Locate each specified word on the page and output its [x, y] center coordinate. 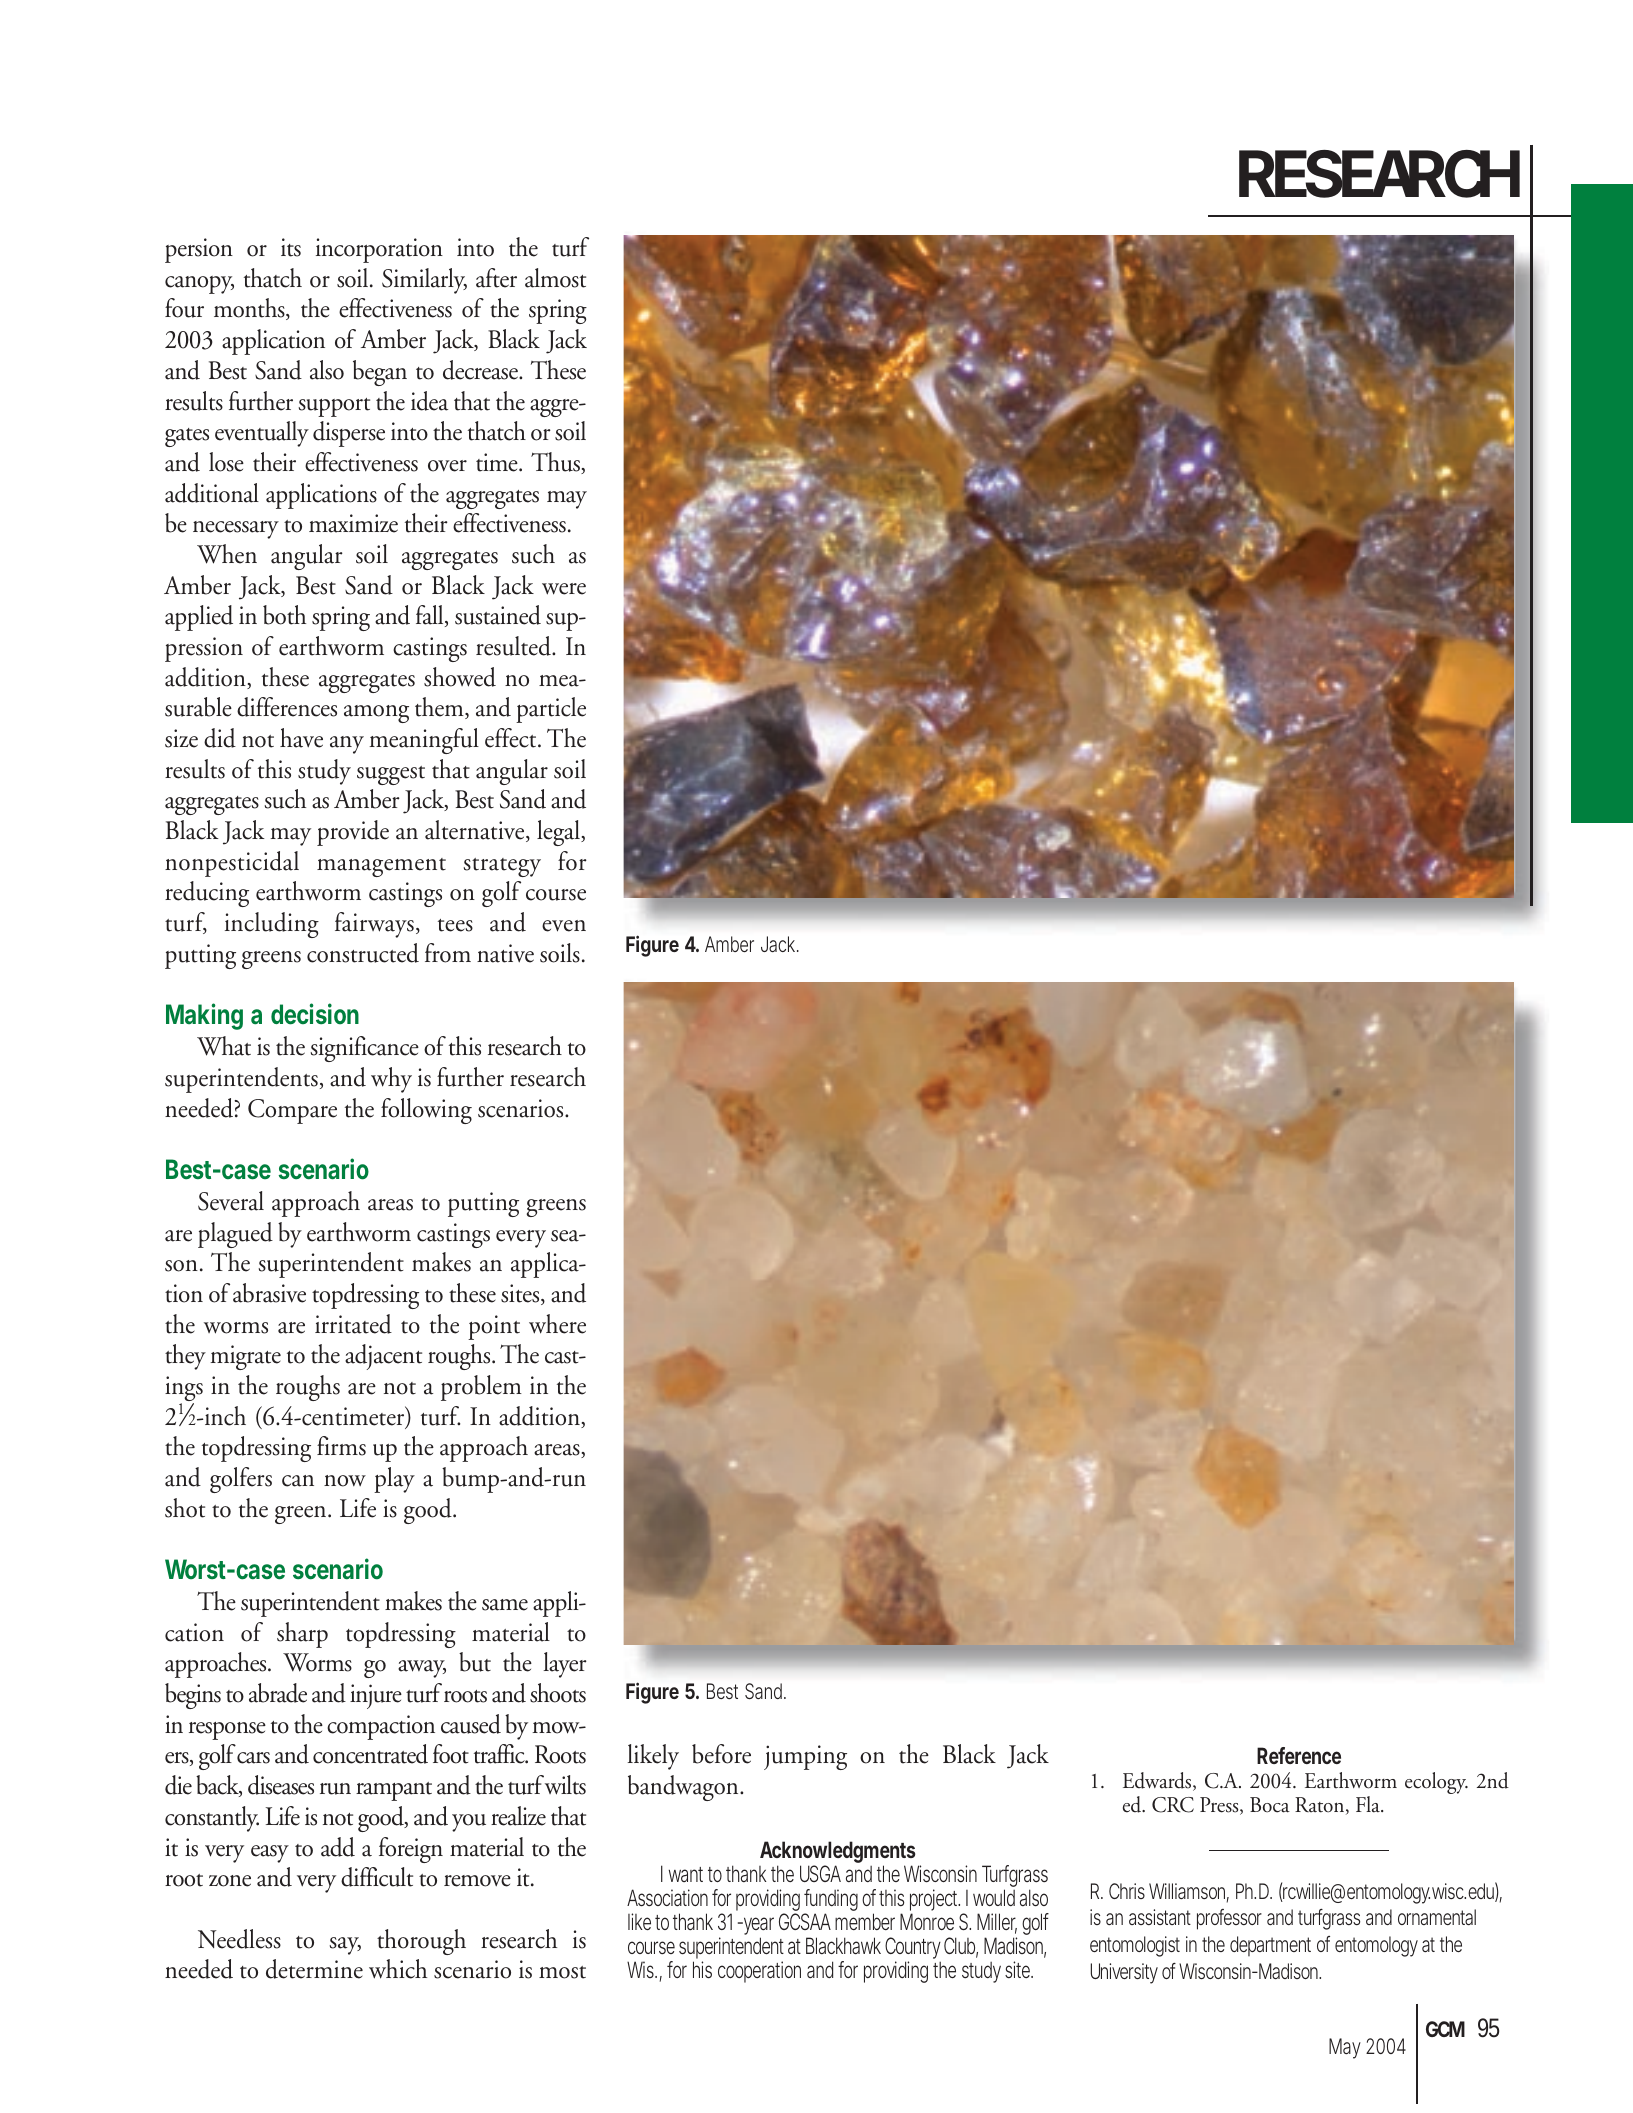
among [376, 714]
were [564, 589]
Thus [556, 463]
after [496, 278]
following [426, 1111]
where [557, 1324]
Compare [292, 1111]
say [345, 1946]
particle [551, 710]
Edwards [1158, 1781]
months [250, 309]
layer [565, 1665]
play [394, 1480]
